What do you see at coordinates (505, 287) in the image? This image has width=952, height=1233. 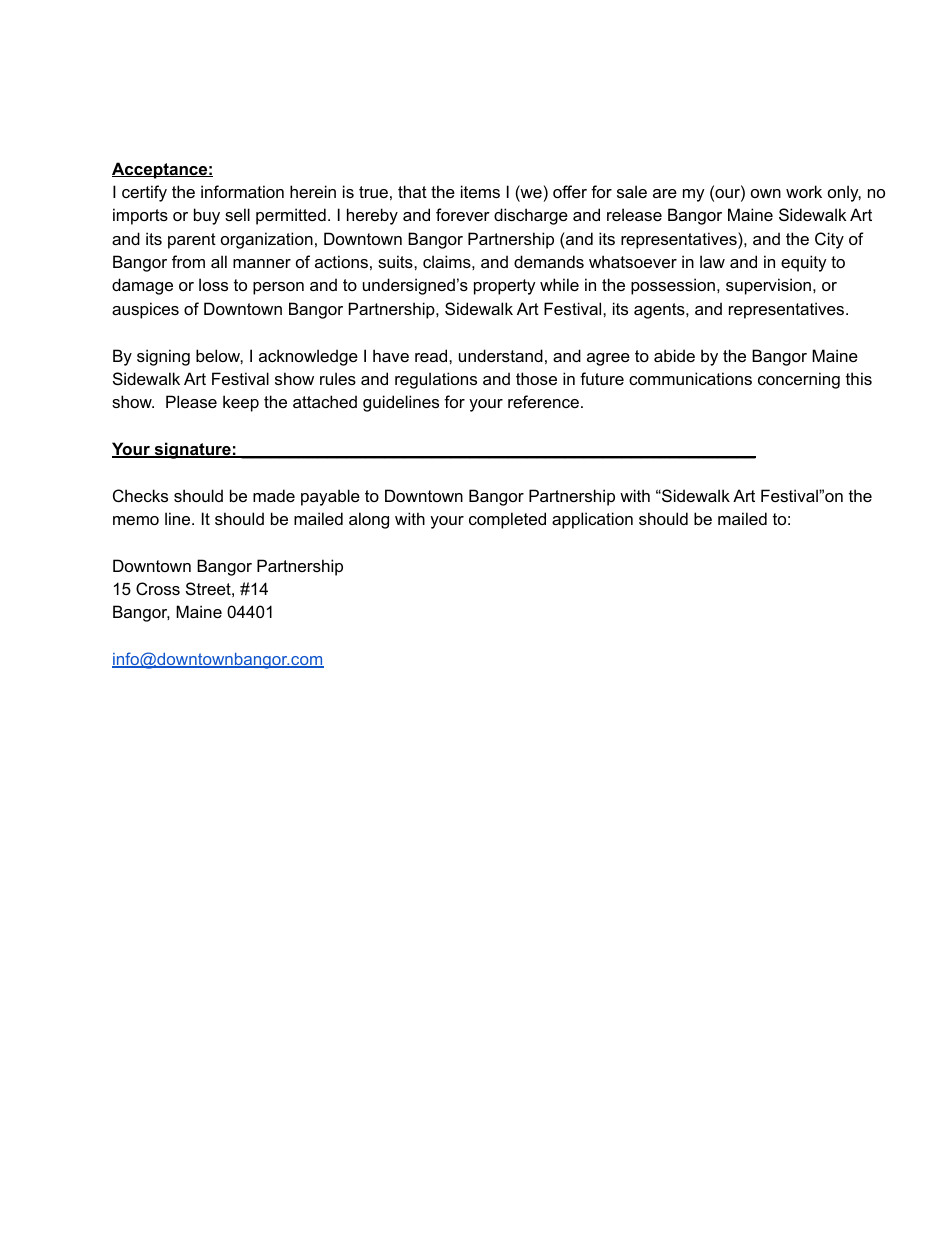 I see `property` at bounding box center [505, 287].
